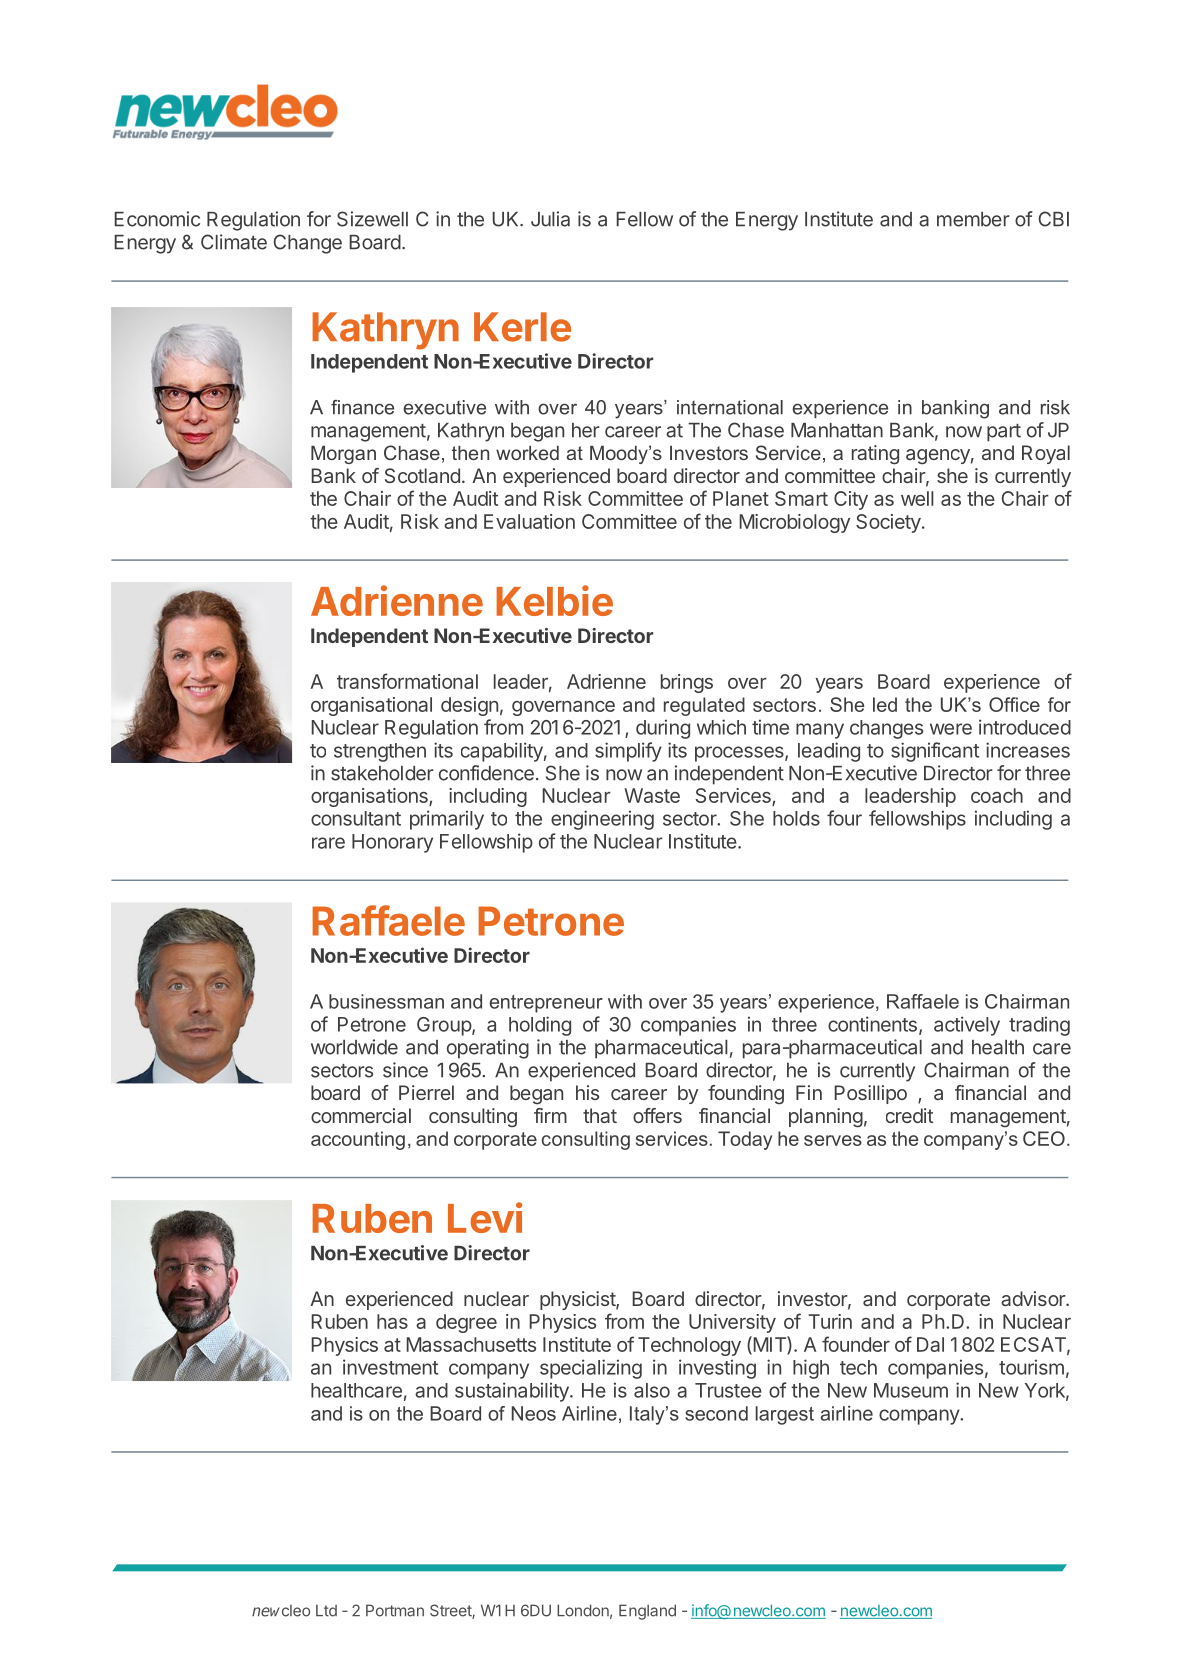  Describe the element at coordinates (967, 1026) in the screenshot. I see `actively` at that location.
